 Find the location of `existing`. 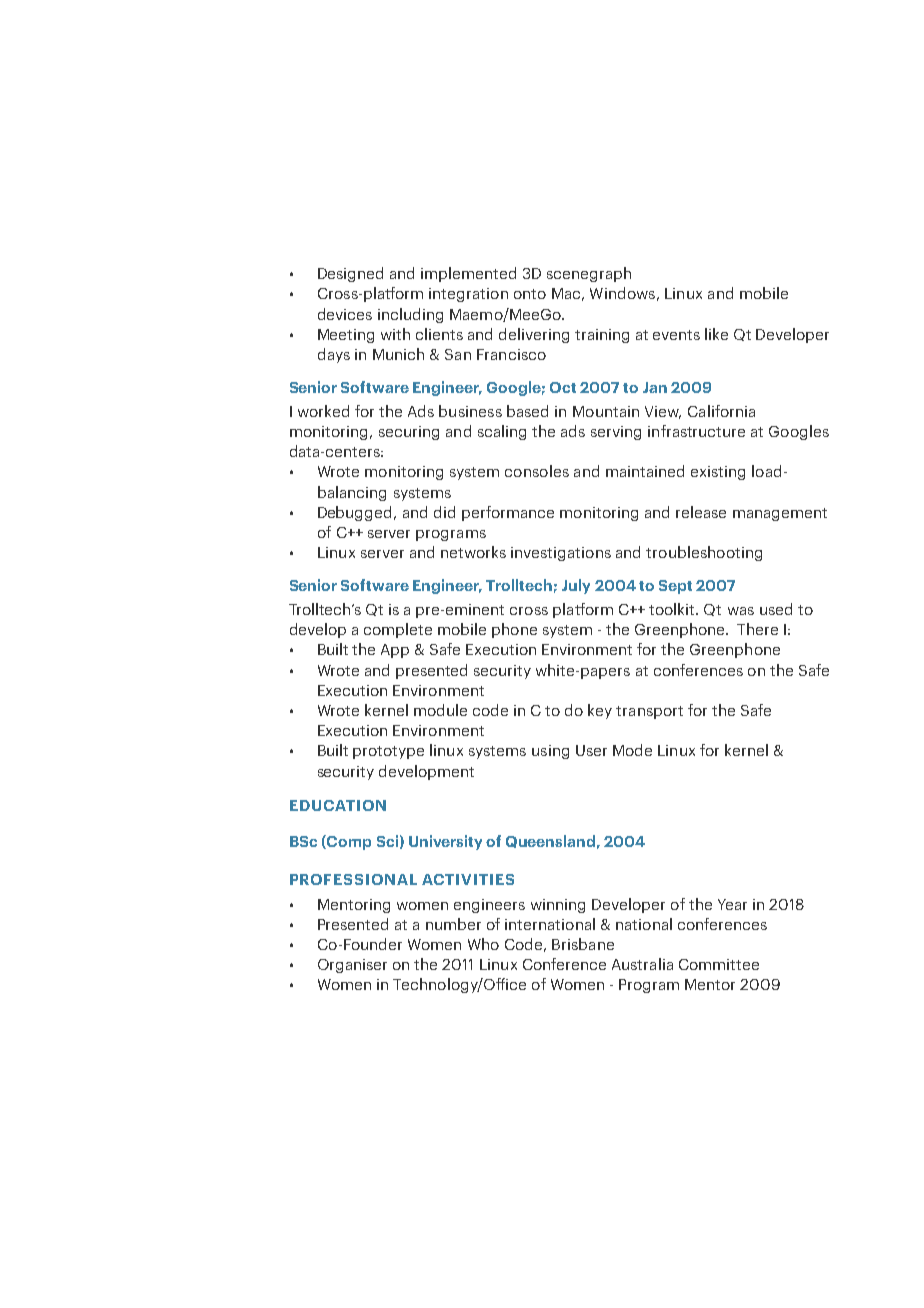

existing is located at coordinates (718, 473).
